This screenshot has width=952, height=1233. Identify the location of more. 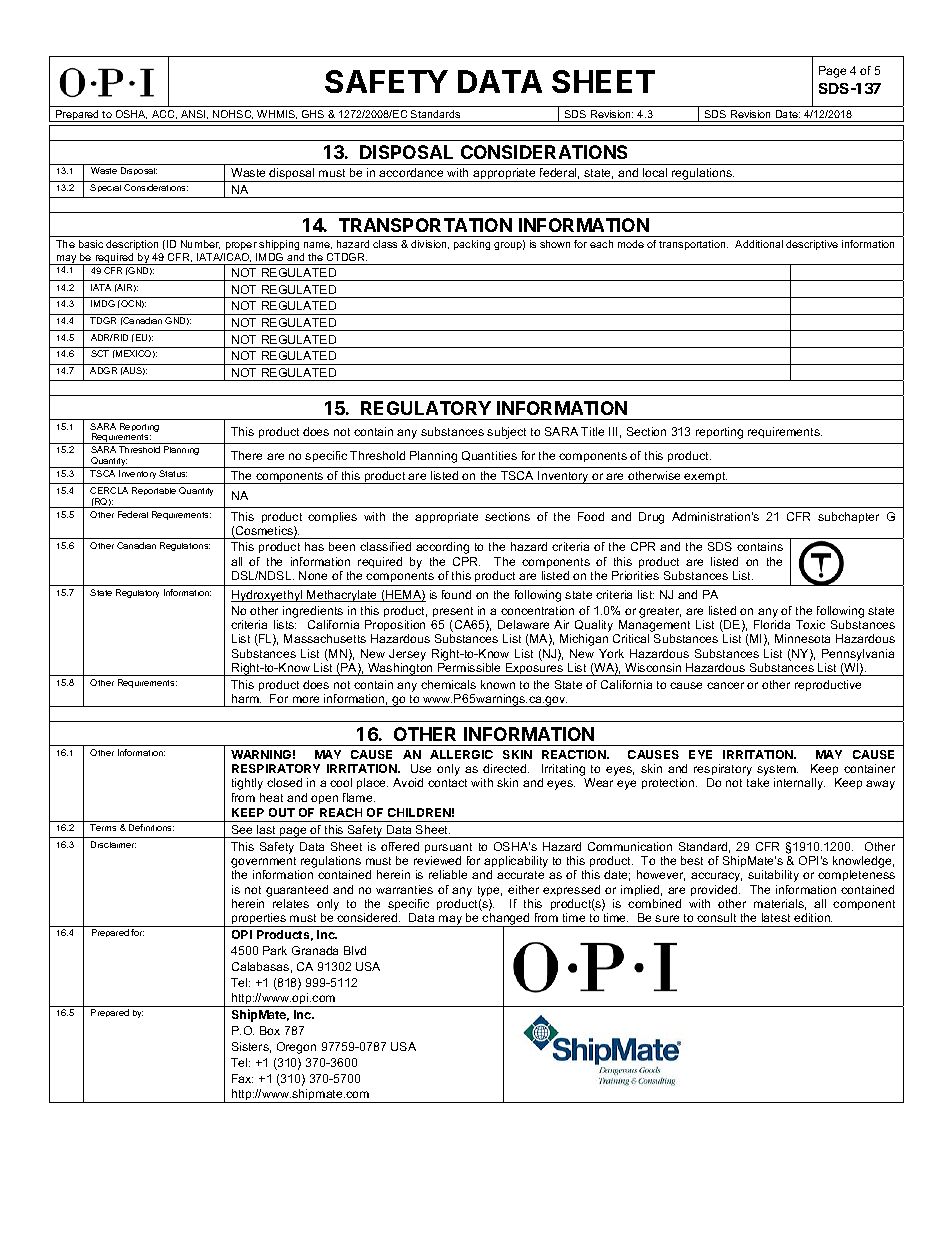
(306, 699).
